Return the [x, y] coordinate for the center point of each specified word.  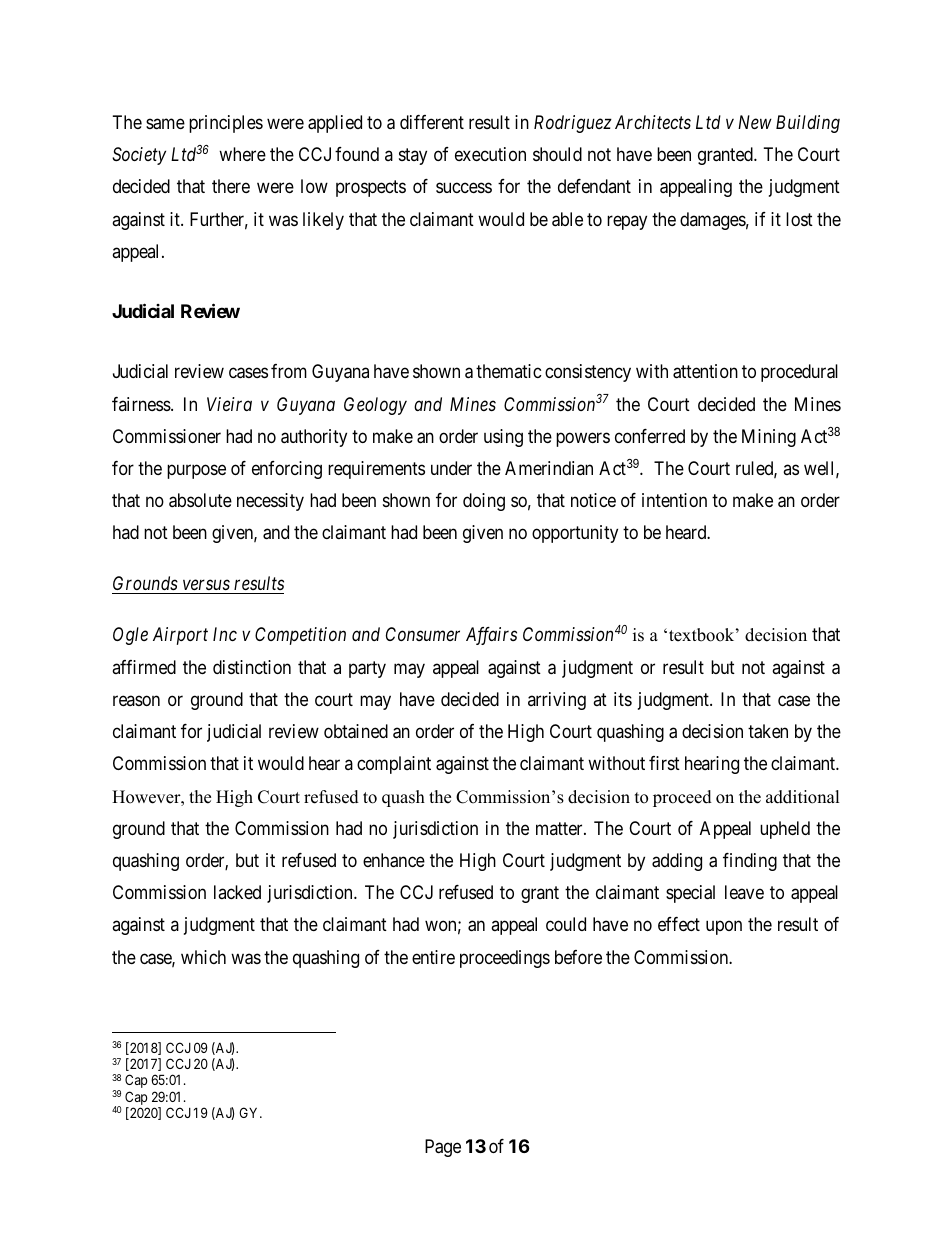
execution [490, 154]
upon [724, 928]
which [203, 957]
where [242, 154]
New [755, 122]
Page [443, 1148]
